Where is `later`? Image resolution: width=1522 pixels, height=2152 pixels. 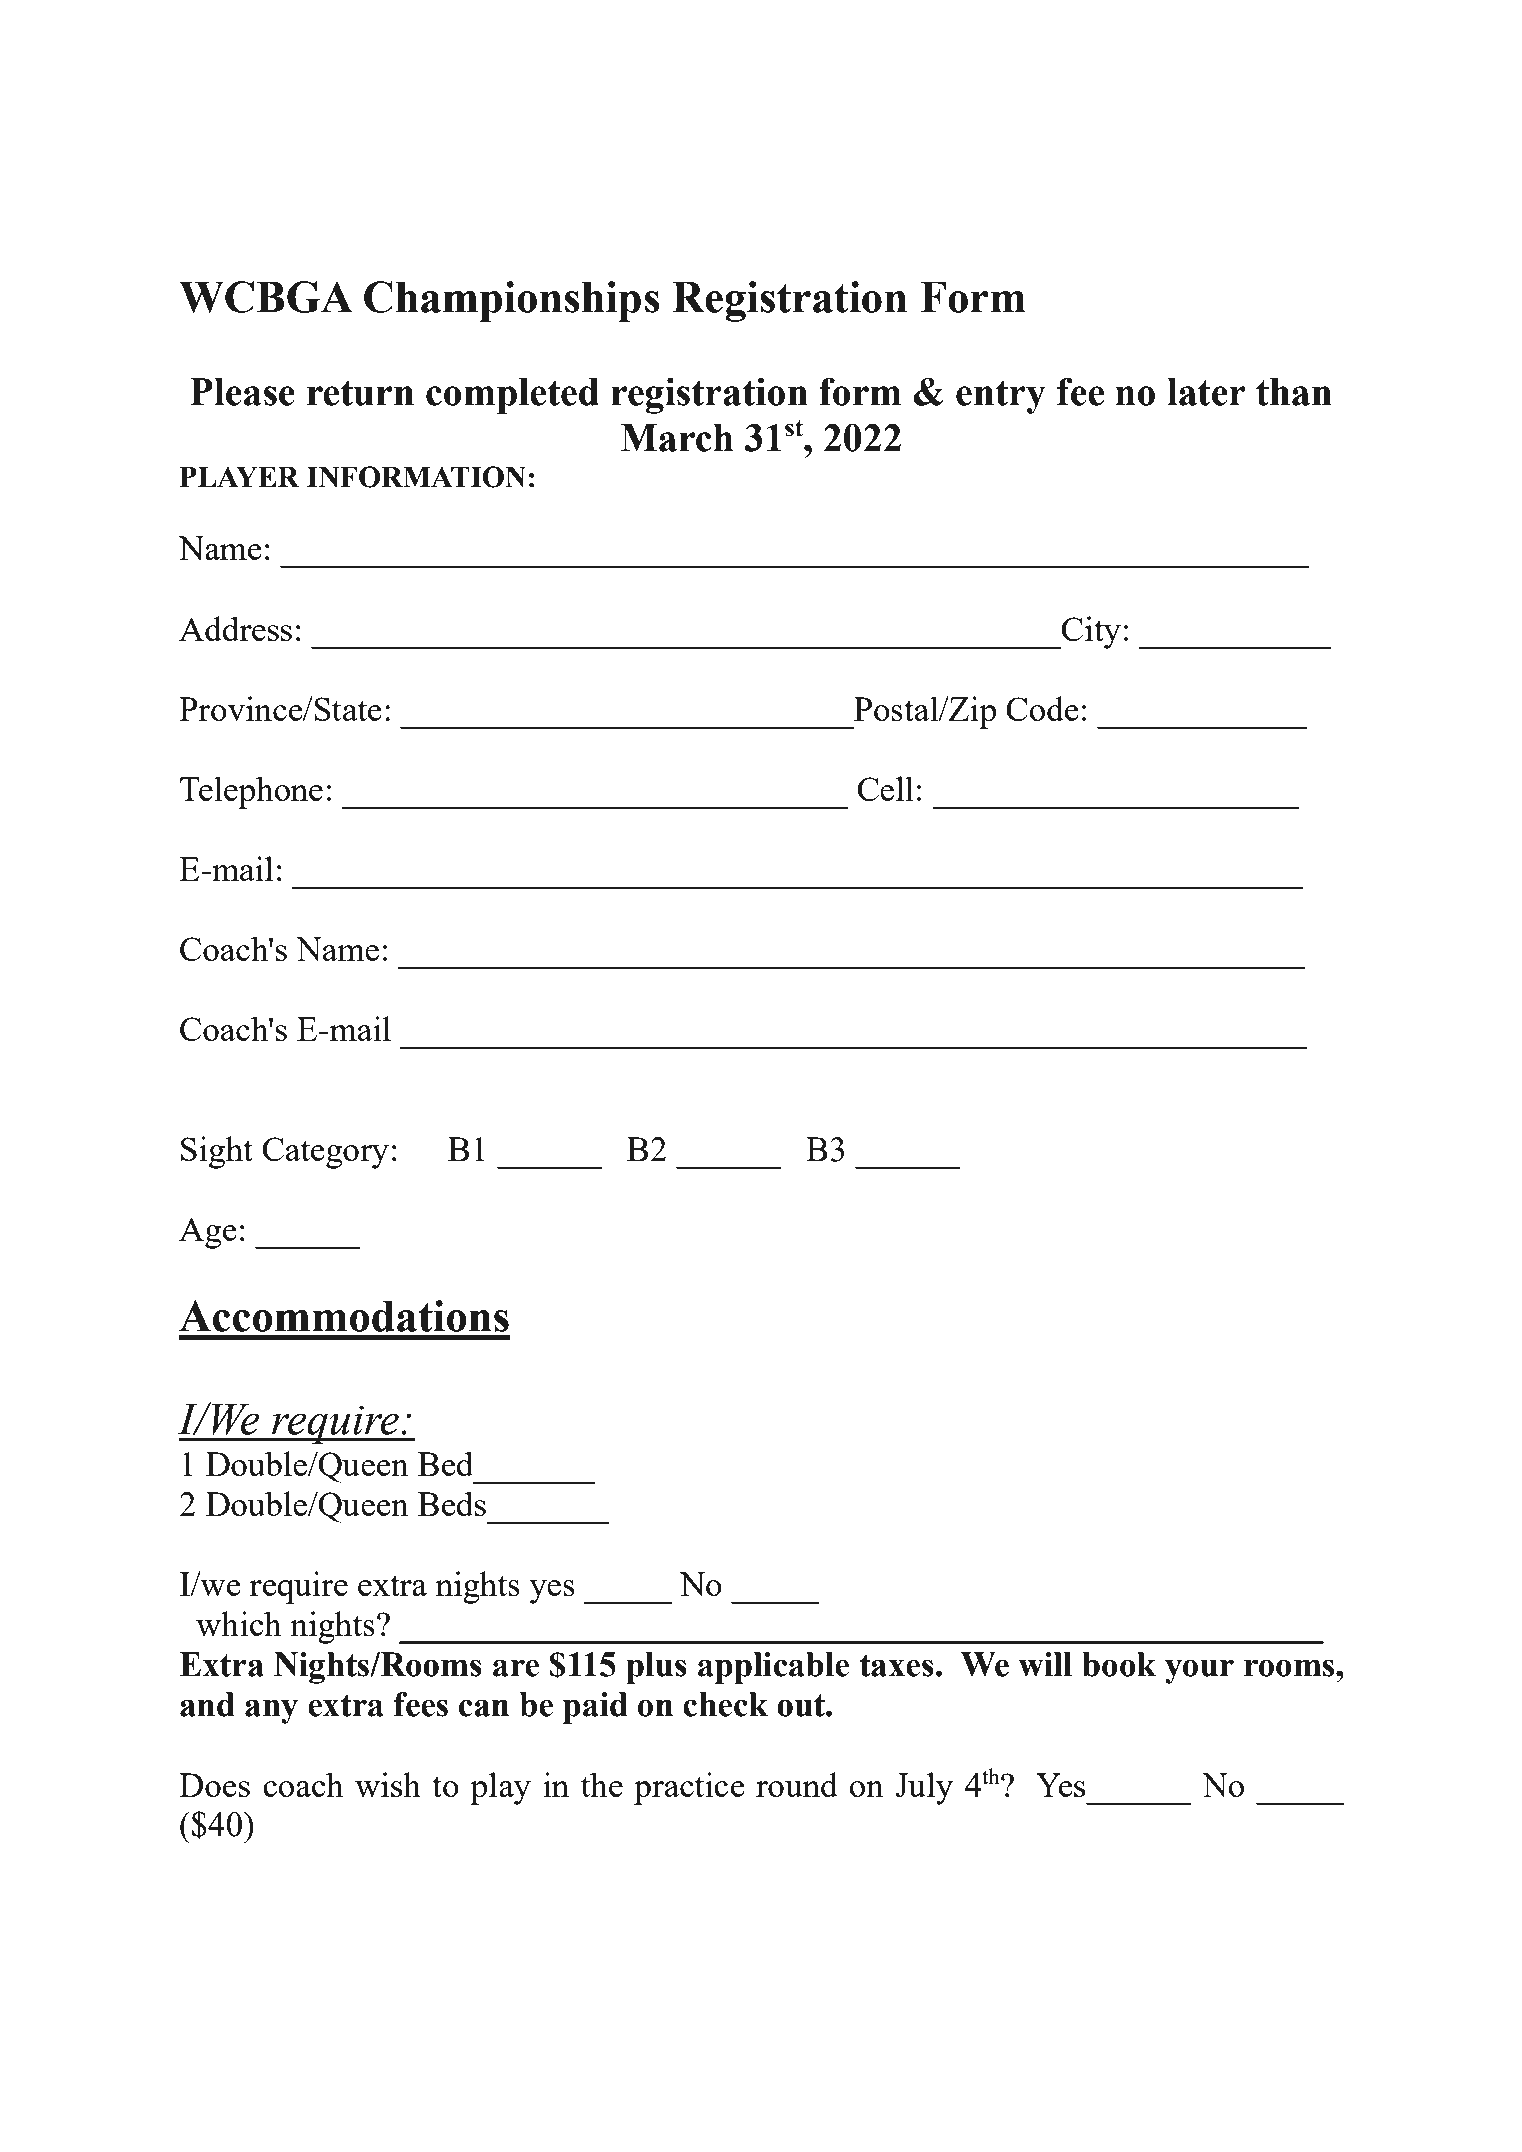 later is located at coordinates (1206, 392).
